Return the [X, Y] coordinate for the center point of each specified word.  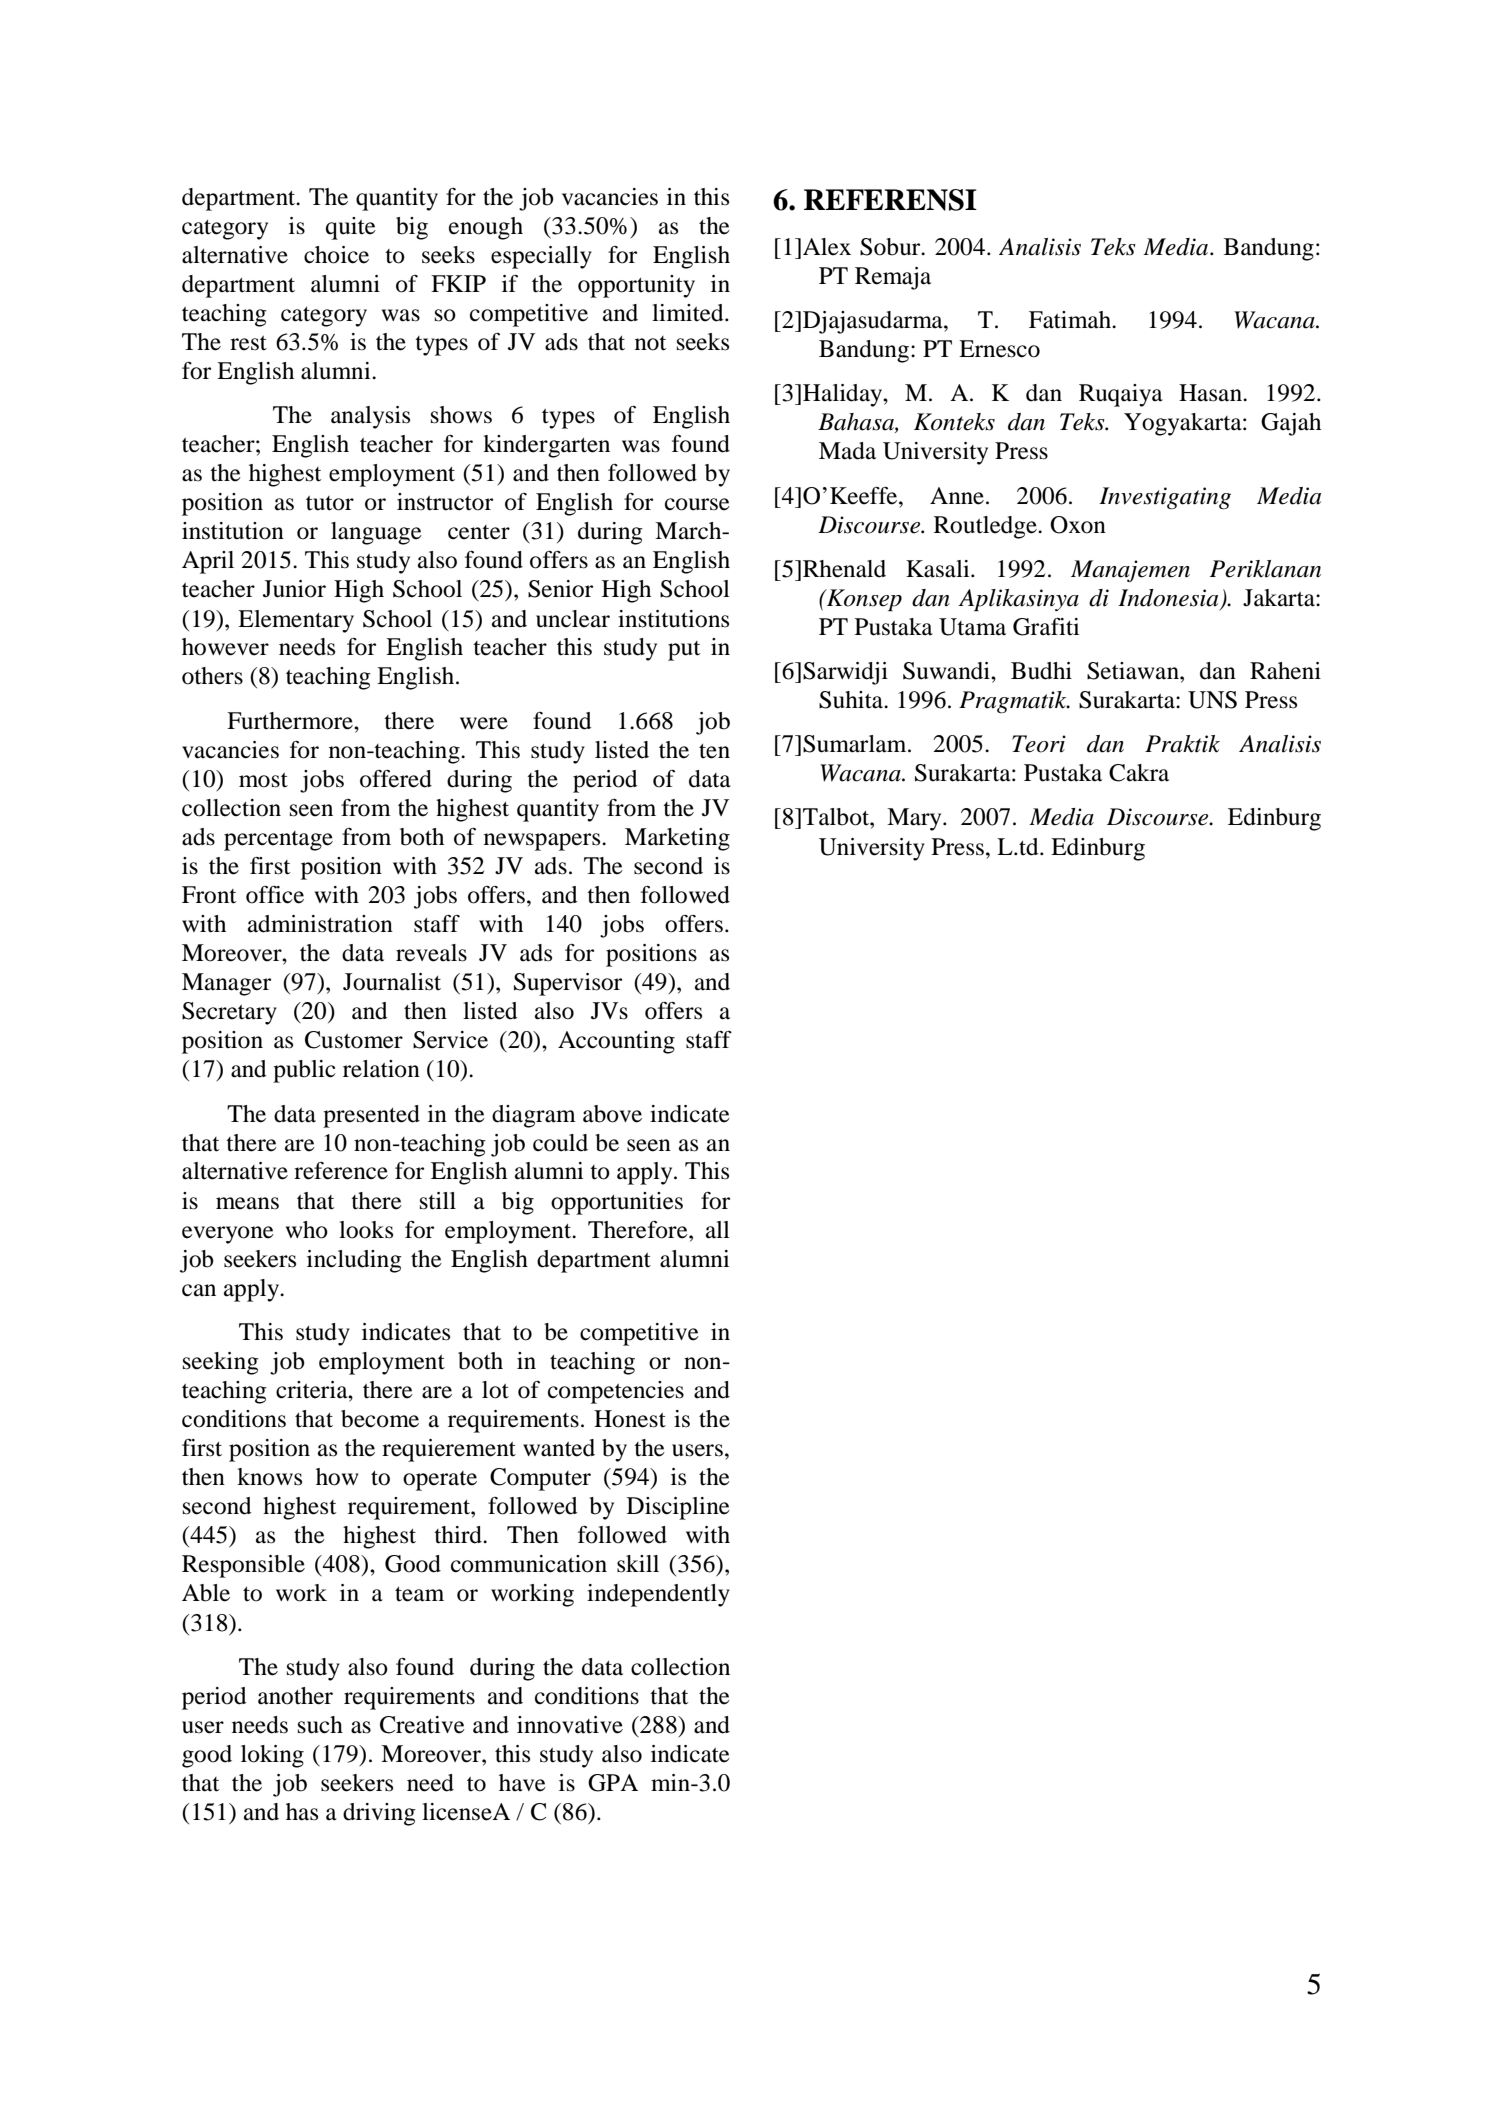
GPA [613, 1783]
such [320, 1725]
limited [689, 313]
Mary [915, 819]
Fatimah [1071, 320]
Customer [354, 1040]
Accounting [616, 1042]
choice [336, 255]
